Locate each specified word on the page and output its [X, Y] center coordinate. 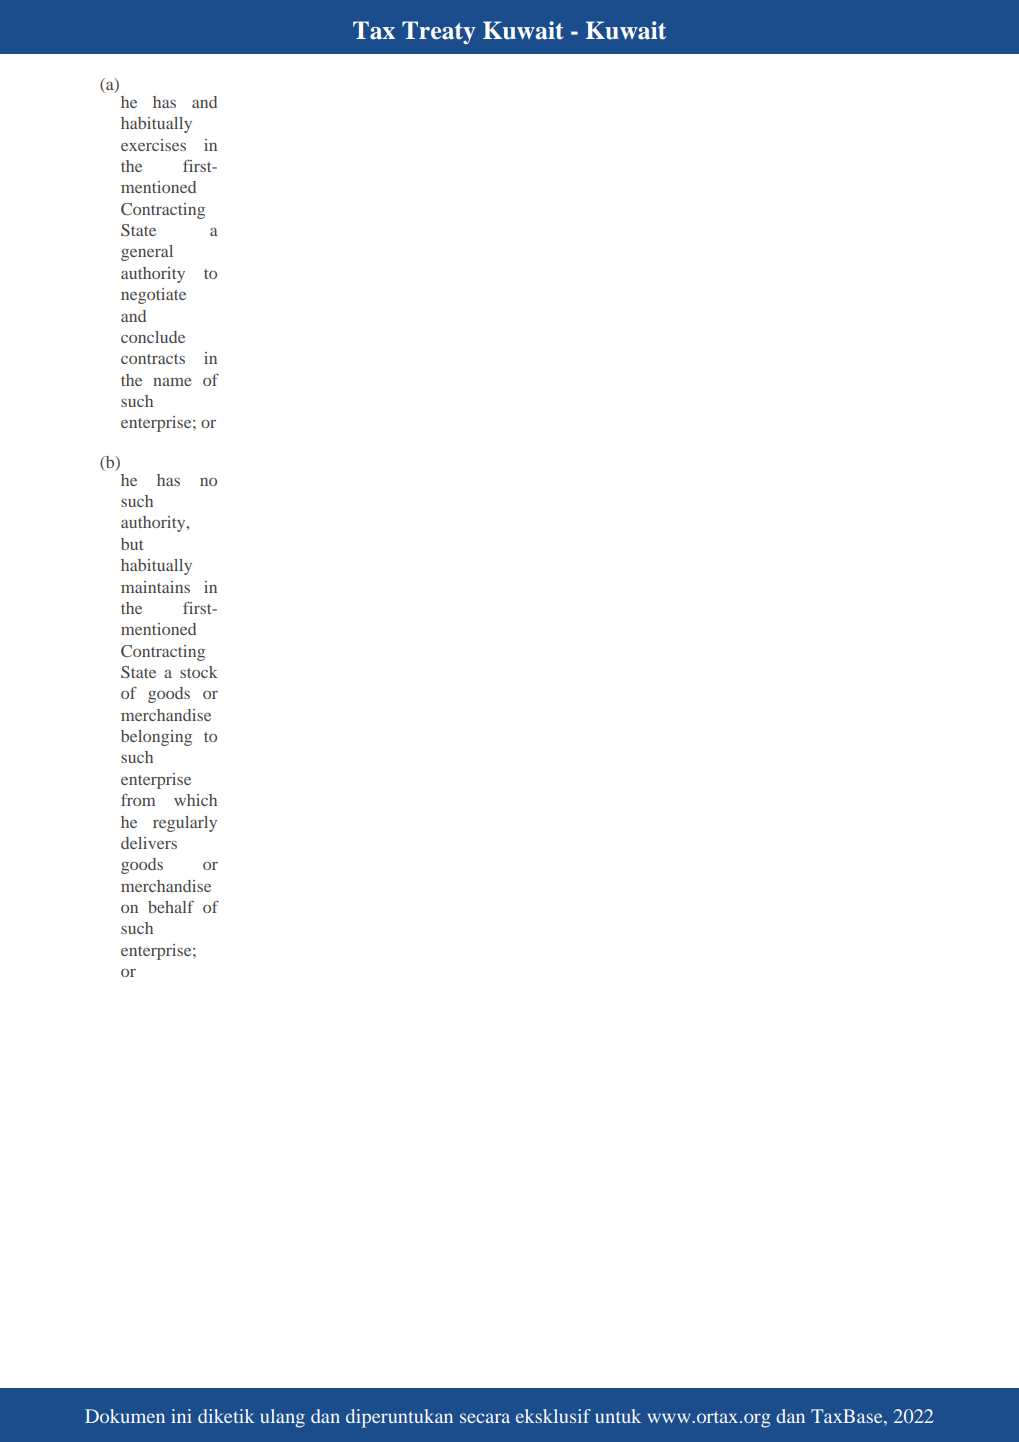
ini [181, 1416]
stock [199, 672]
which [195, 800]
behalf [171, 907]
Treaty [439, 32]
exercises [153, 145]
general [147, 253]
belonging [156, 738]
